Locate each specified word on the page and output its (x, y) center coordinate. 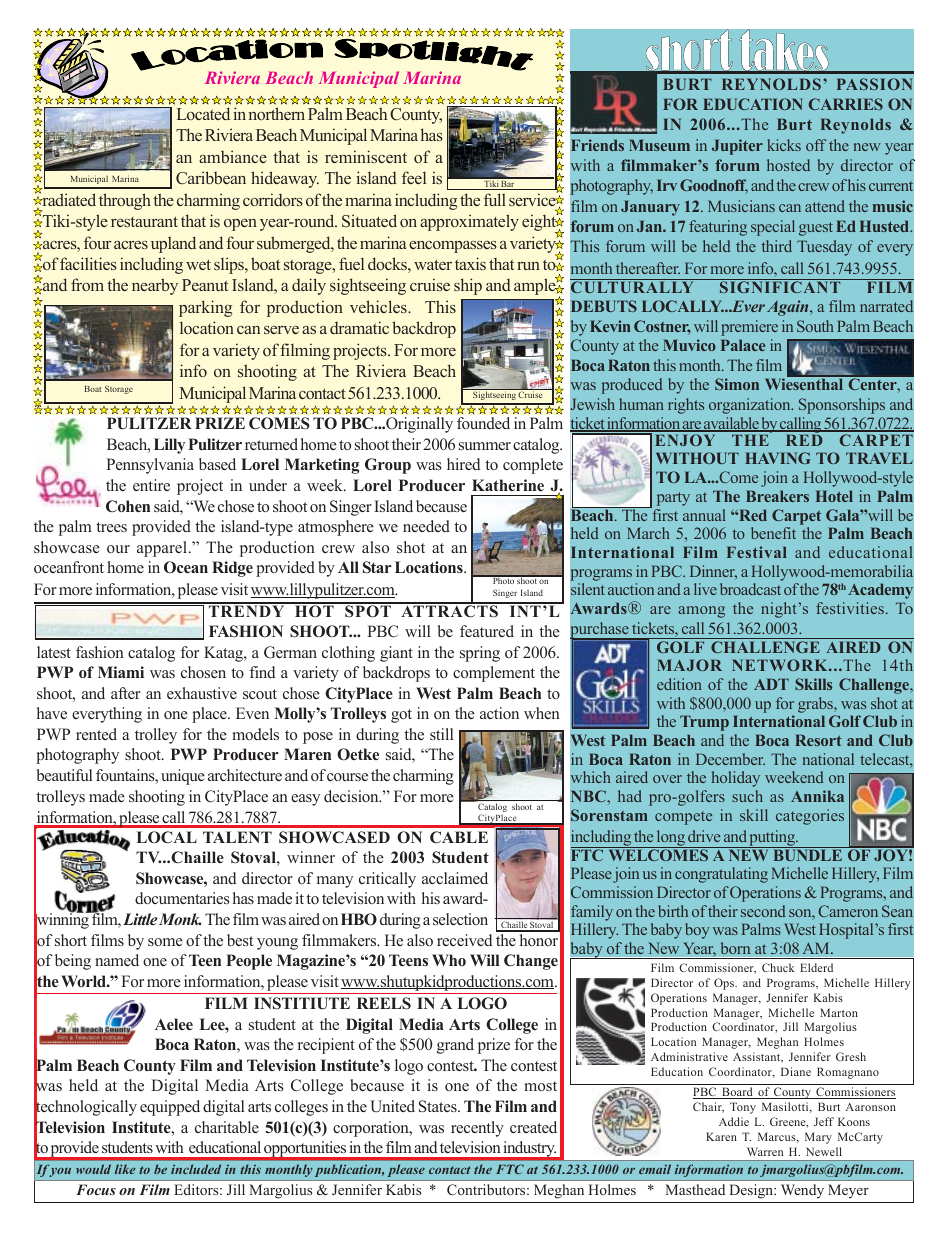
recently (477, 1129)
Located (203, 113)
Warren (765, 1151)
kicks (784, 145)
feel (414, 177)
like (125, 1169)
